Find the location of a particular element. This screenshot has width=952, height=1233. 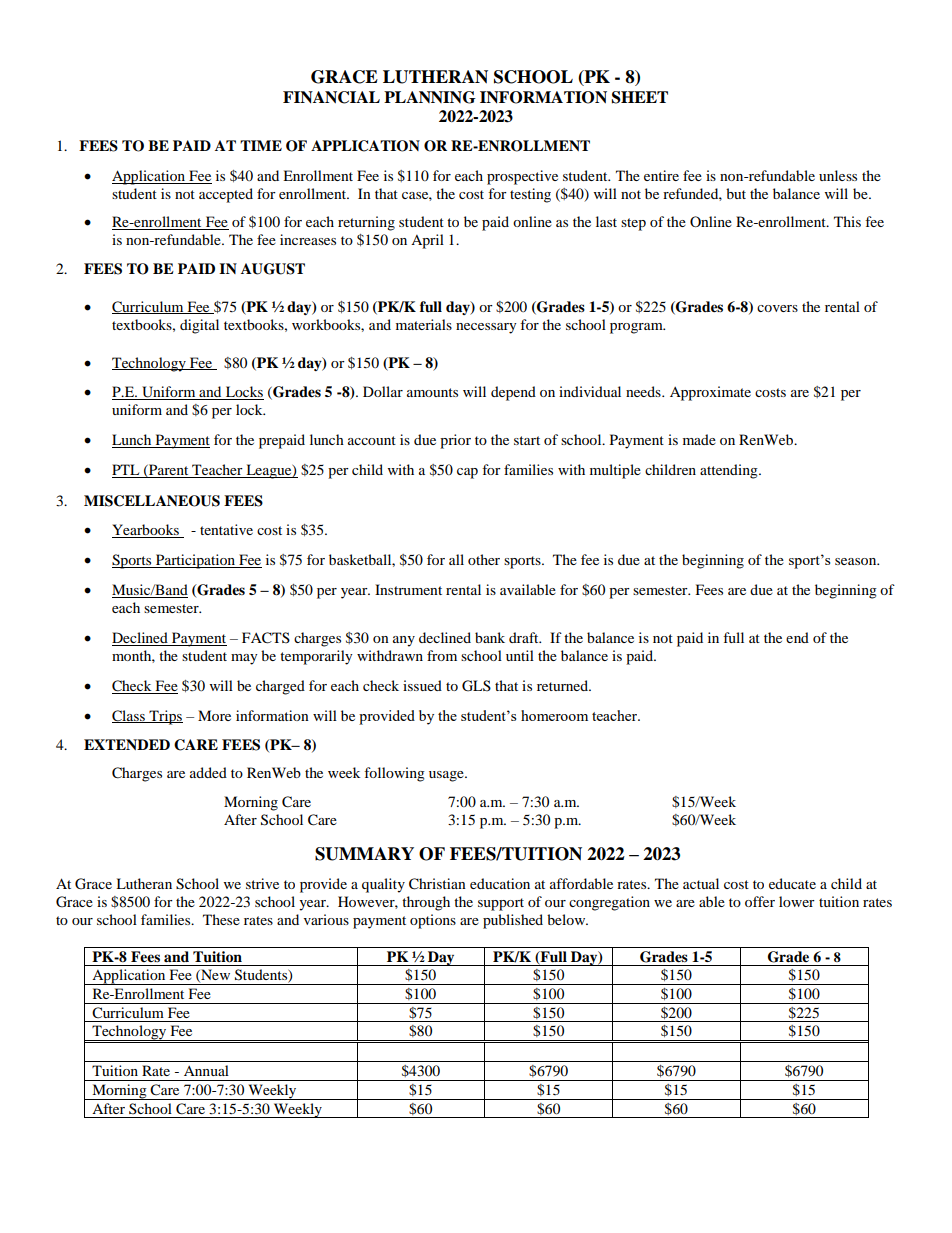

TIME is located at coordinates (261, 145).
